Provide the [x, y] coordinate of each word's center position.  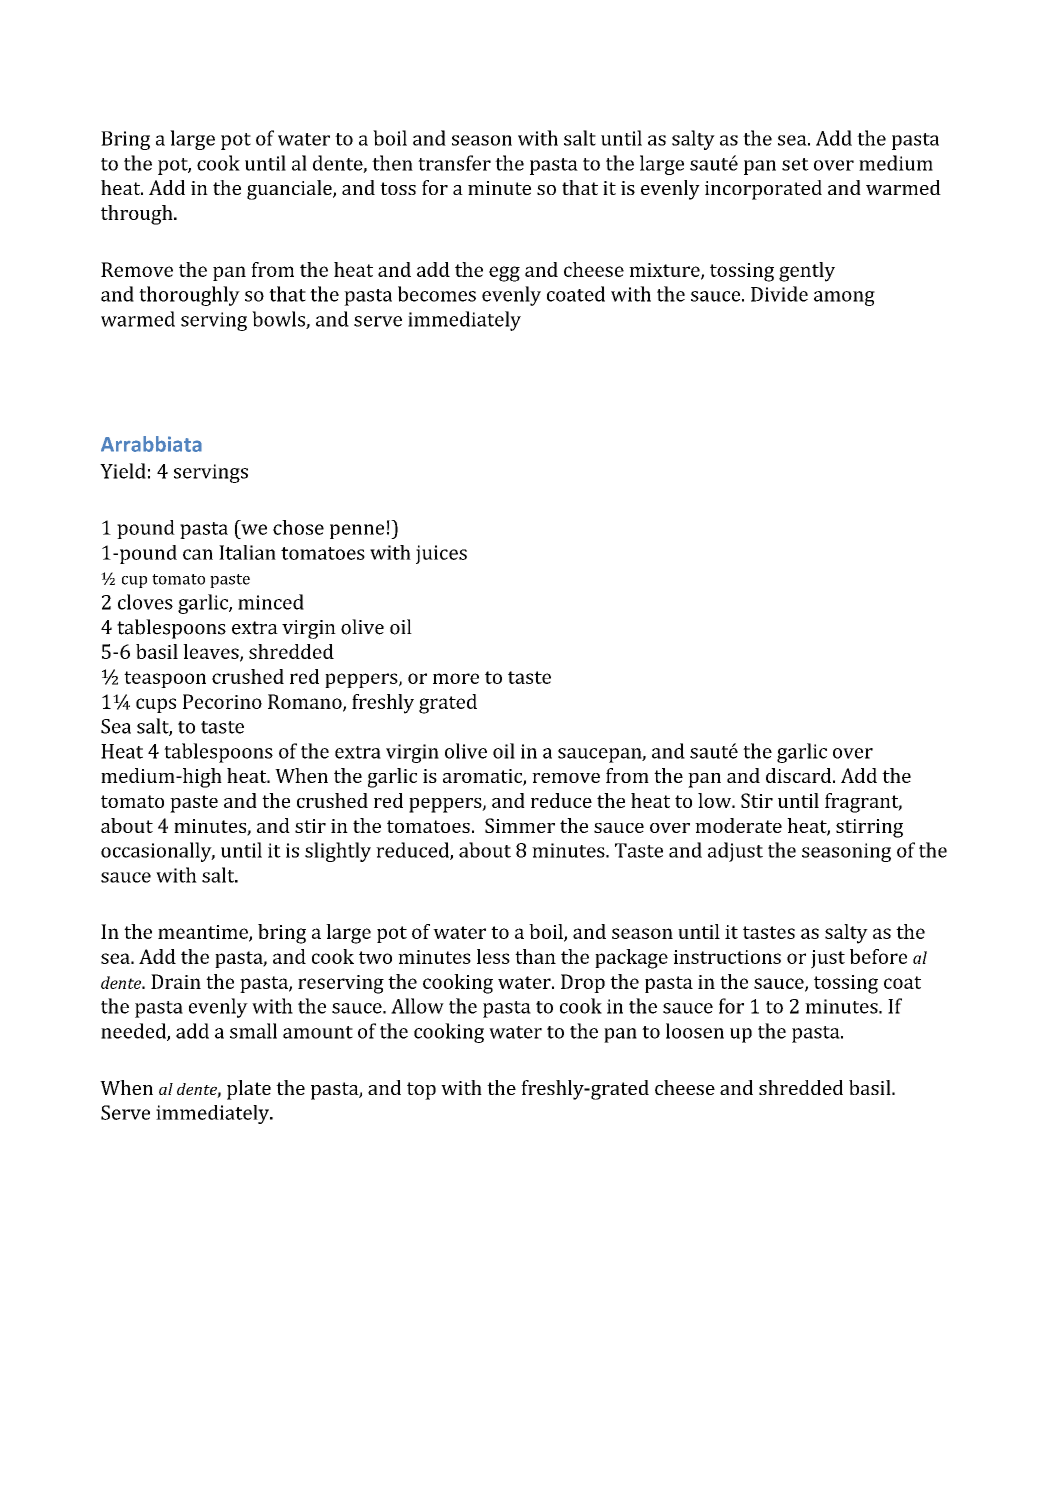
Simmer [520, 825]
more [456, 678]
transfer [454, 163]
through [138, 215]
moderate [738, 825]
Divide [779, 294]
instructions [727, 957]
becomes [437, 294]
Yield [123, 471]
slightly [338, 852]
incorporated [763, 190]
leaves [212, 652]
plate [249, 1090]
